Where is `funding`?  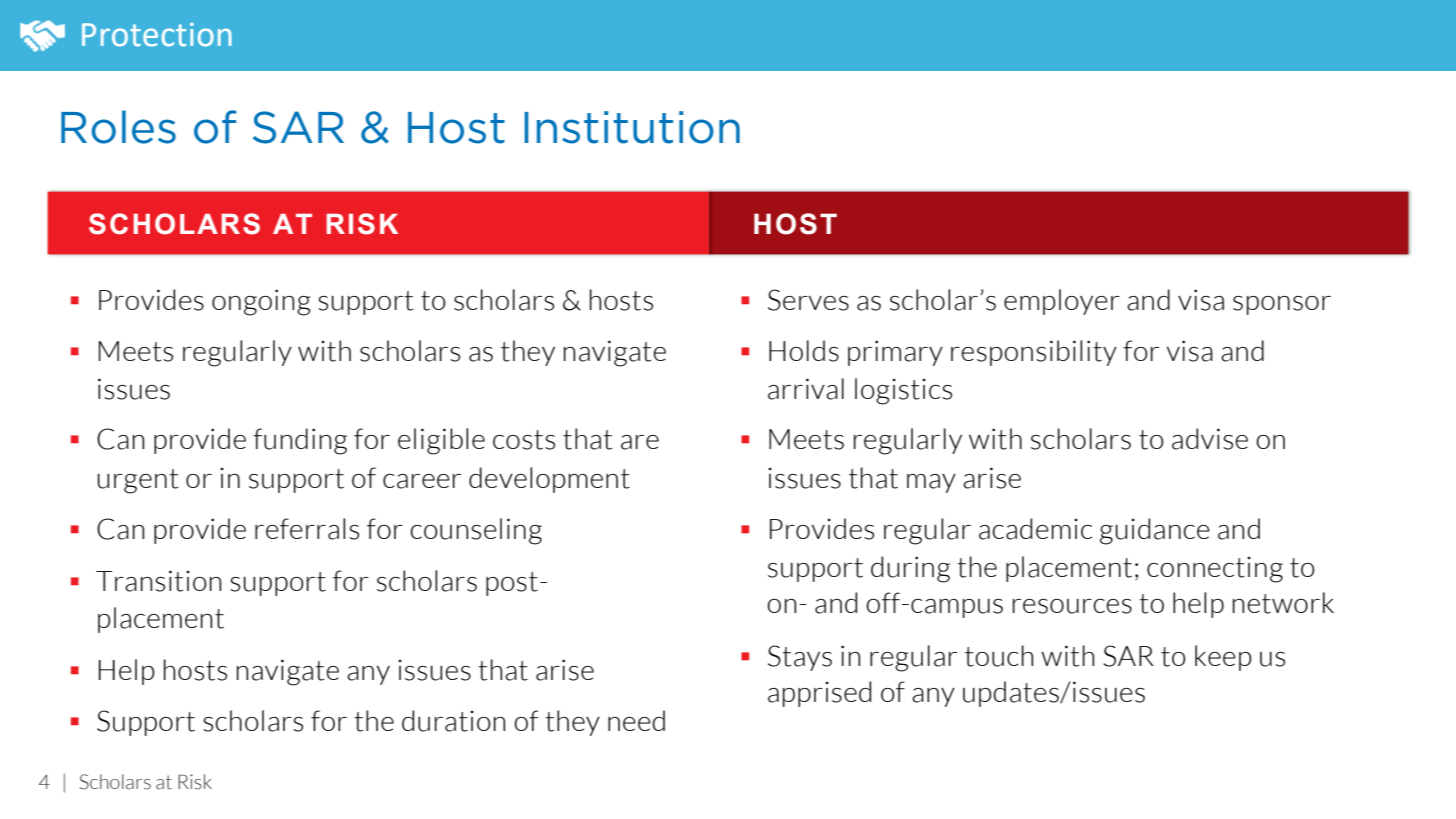
funding is located at coordinates (300, 441).
